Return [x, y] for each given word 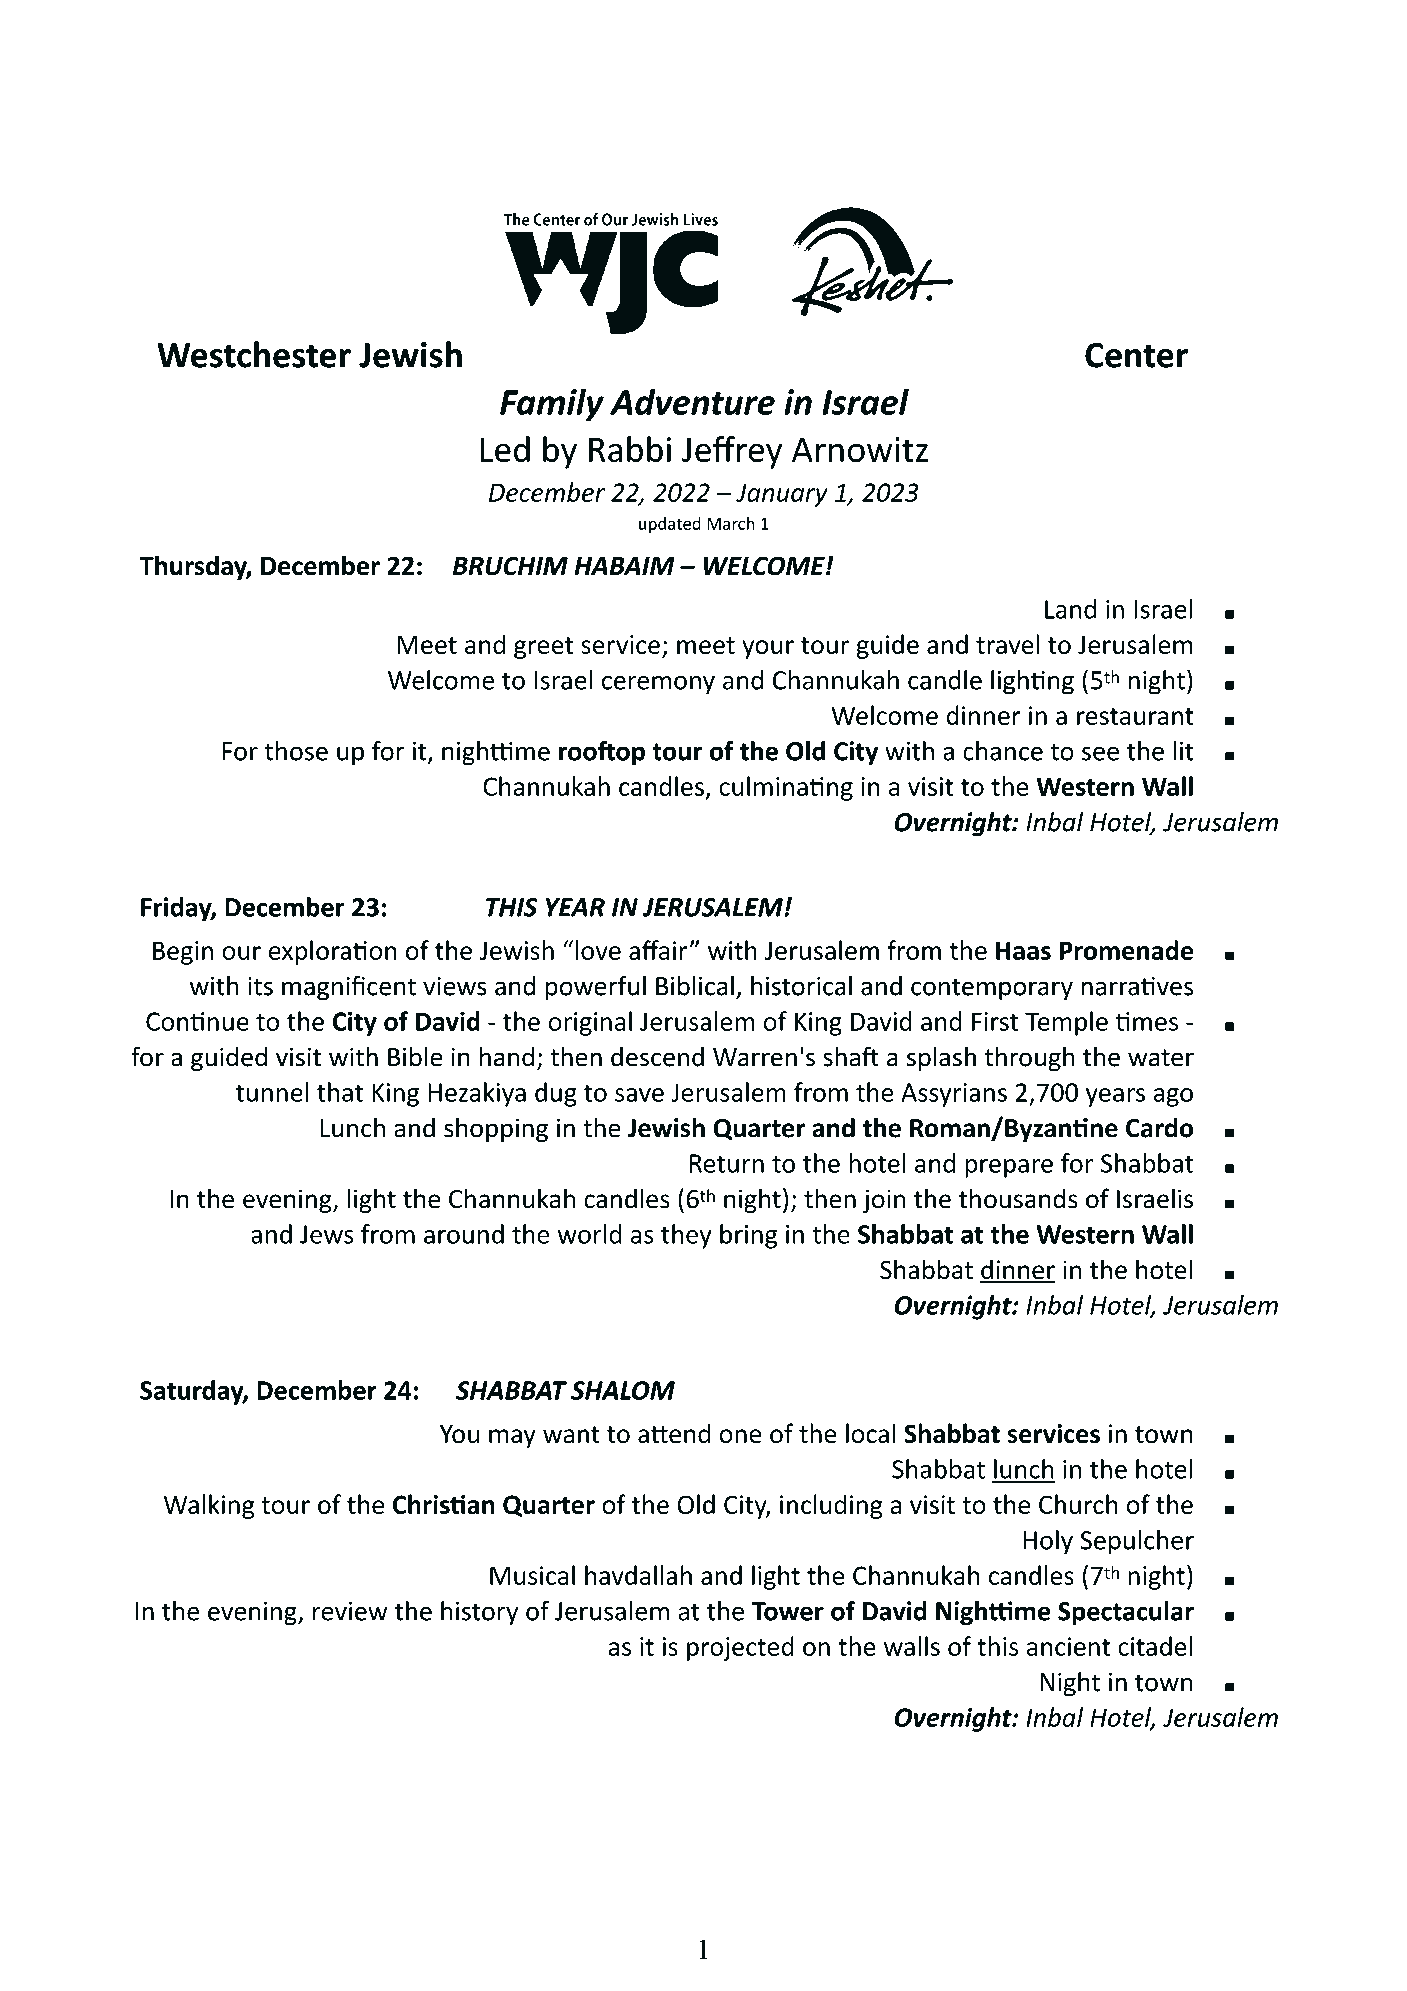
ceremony [658, 685]
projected [740, 1648]
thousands [1018, 1198]
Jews [327, 1234]
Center [1136, 355]
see [1100, 753]
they [686, 1236]
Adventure [692, 401]
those [296, 751]
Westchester [254, 354]
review [350, 1611]
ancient [1068, 1646]
